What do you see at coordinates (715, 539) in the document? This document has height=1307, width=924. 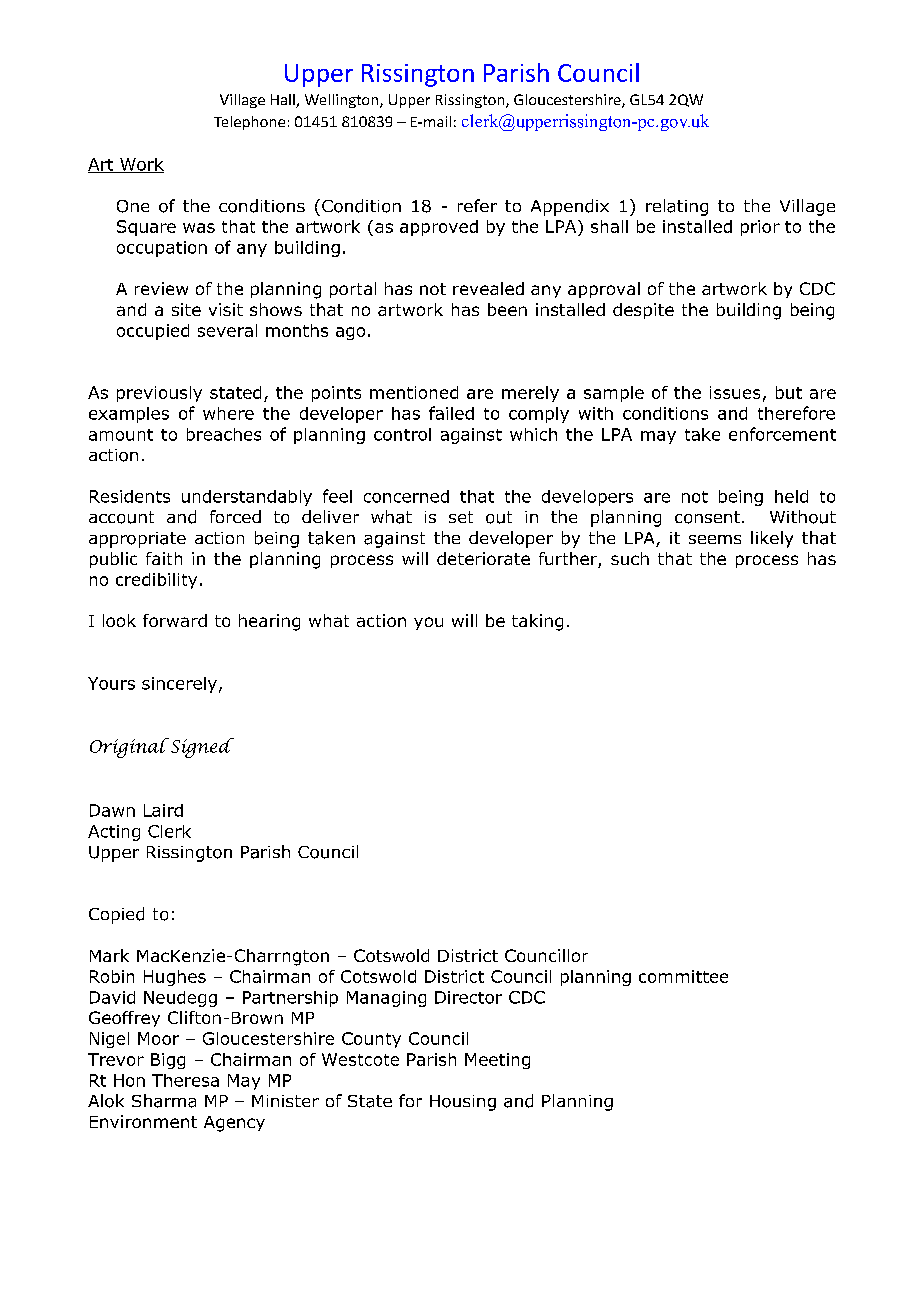 I see `seems` at bounding box center [715, 539].
